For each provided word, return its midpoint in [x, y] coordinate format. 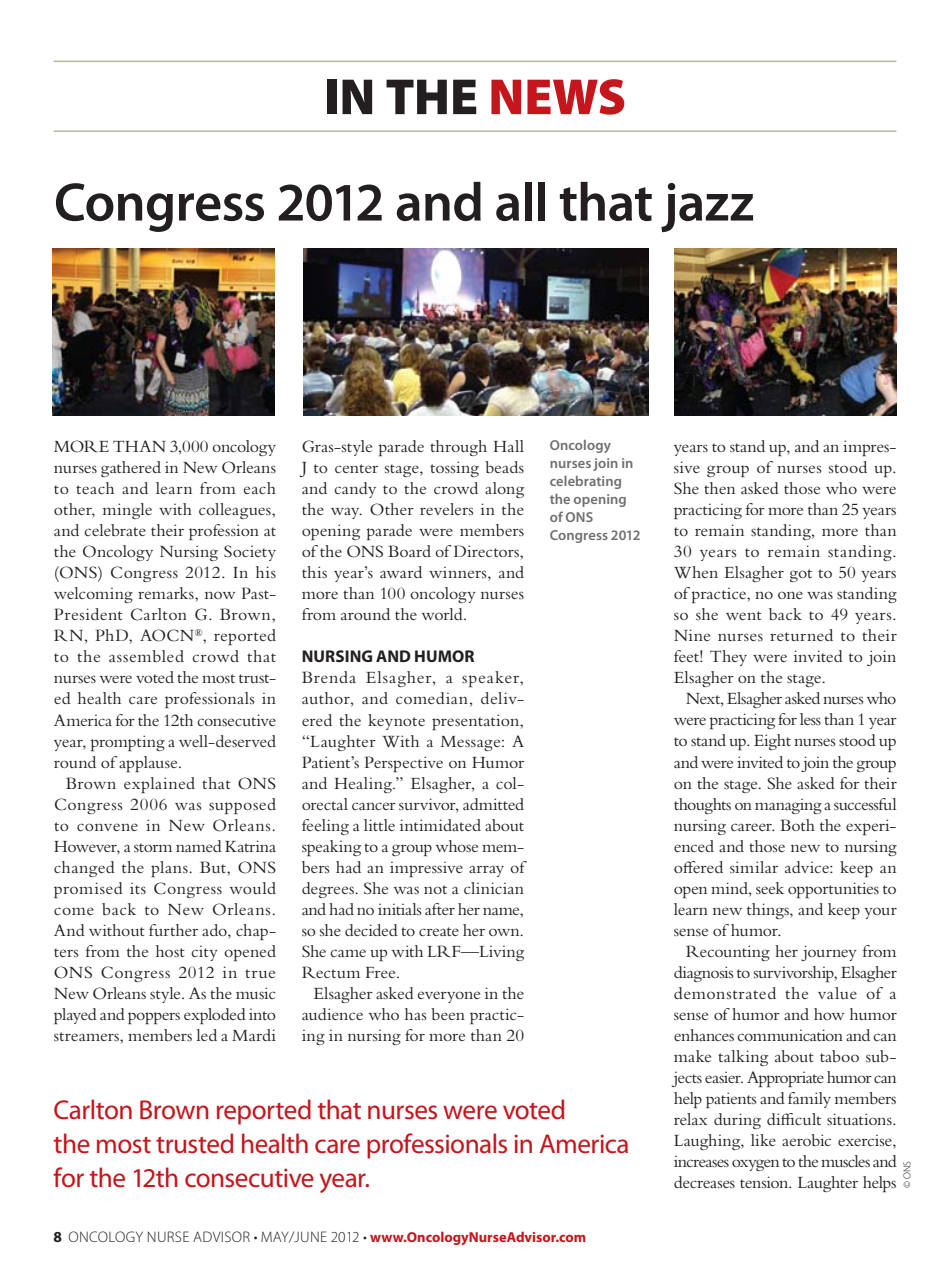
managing [788, 806]
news [558, 97]
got [801, 575]
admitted [493, 804]
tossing [454, 469]
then [719, 488]
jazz [707, 207]
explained [159, 785]
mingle [127, 511]
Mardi [254, 1035]
